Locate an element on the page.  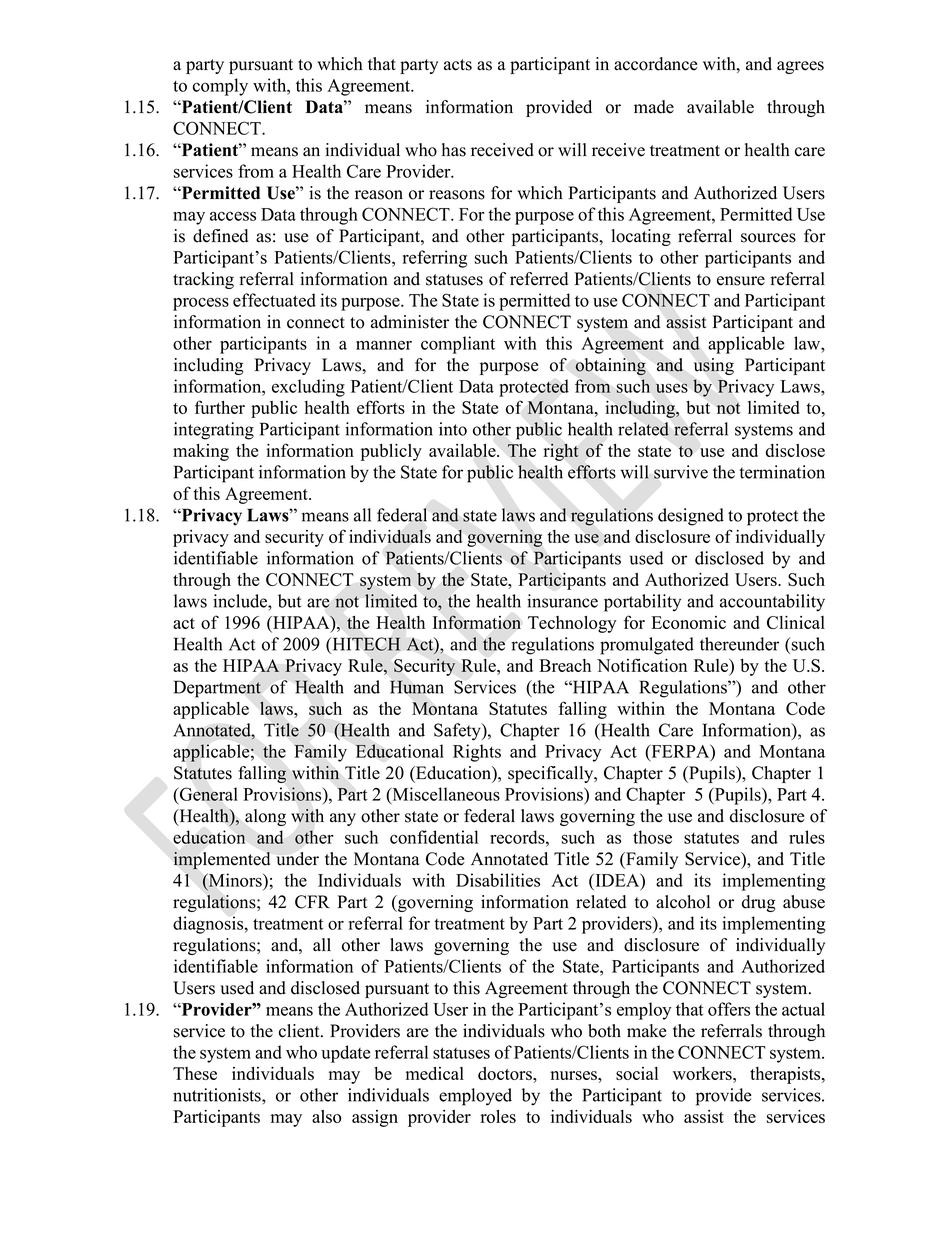
along is located at coordinates (265, 817).
